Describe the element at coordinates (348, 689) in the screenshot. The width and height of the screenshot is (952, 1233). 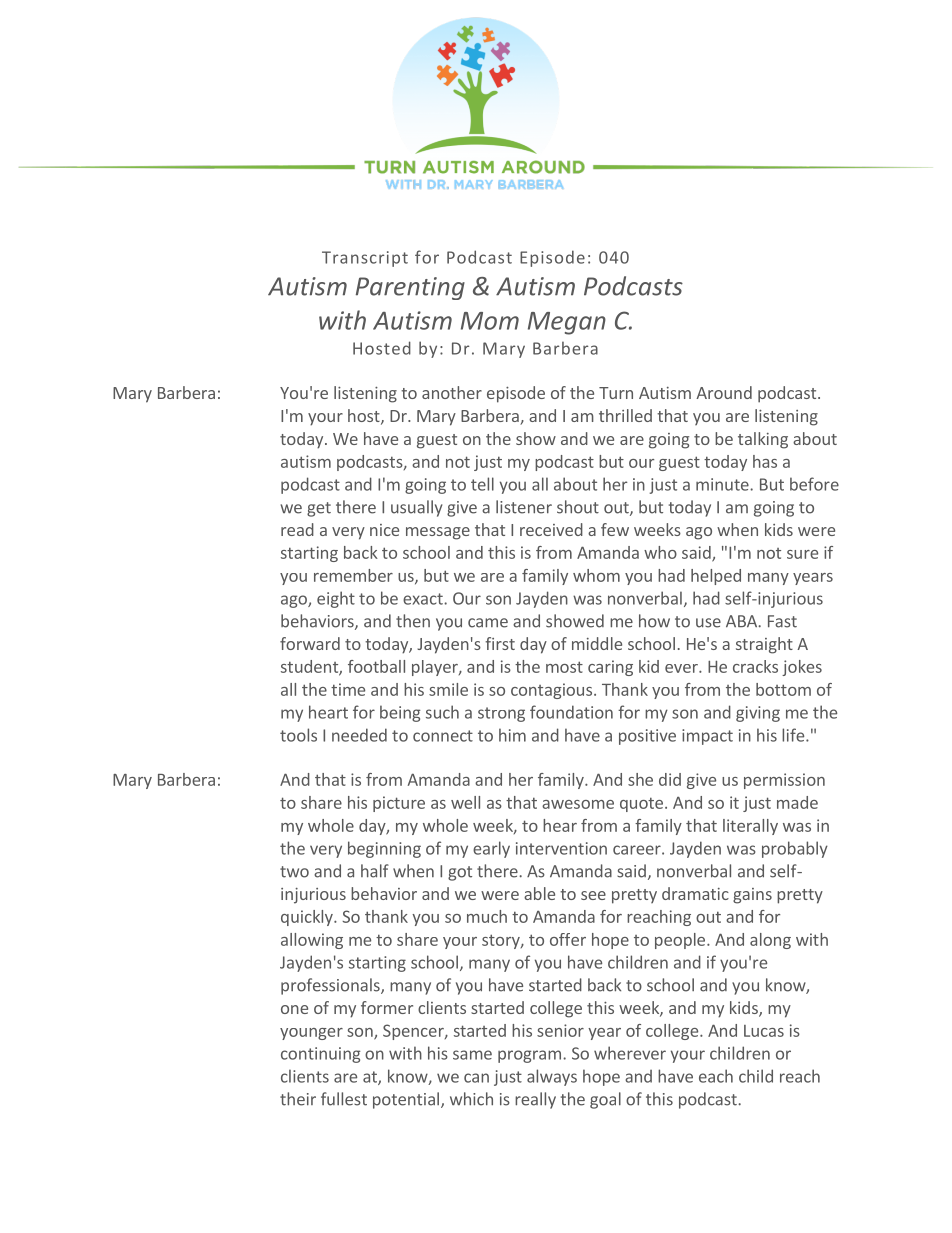
I see `time` at that location.
